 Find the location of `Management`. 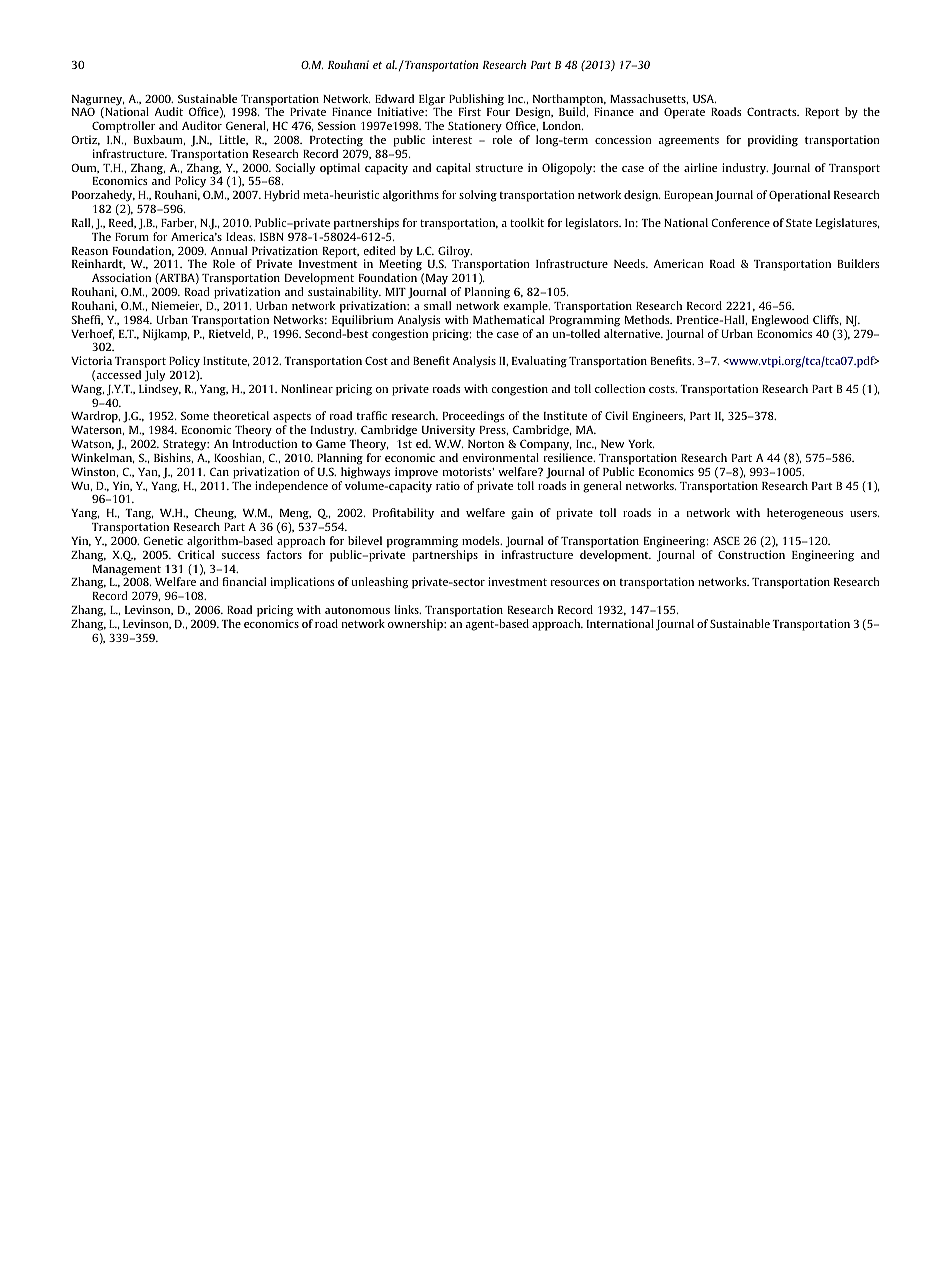

Management is located at coordinates (127, 570).
